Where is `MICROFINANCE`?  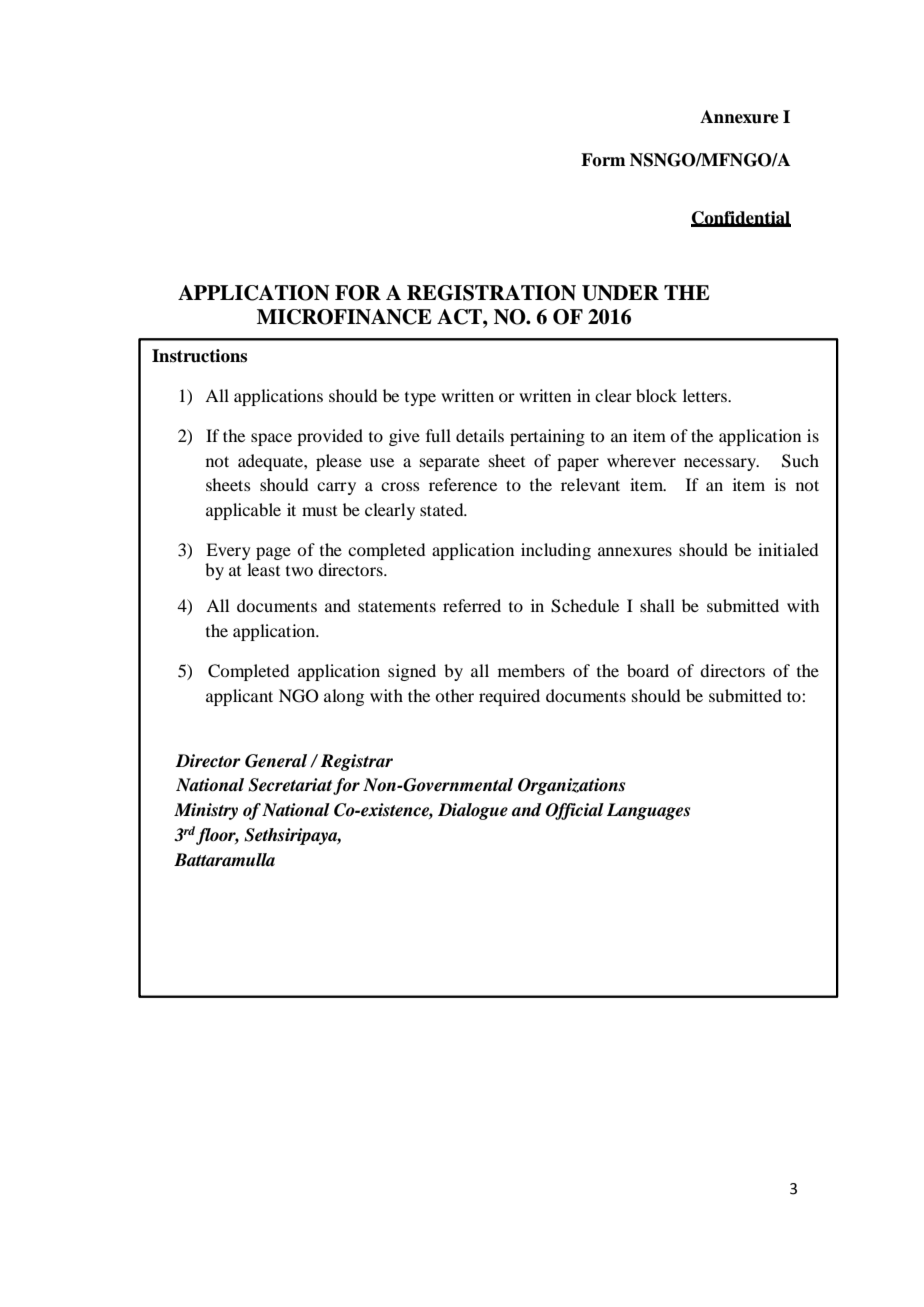
MICROFINANCE is located at coordinates (344, 317).
